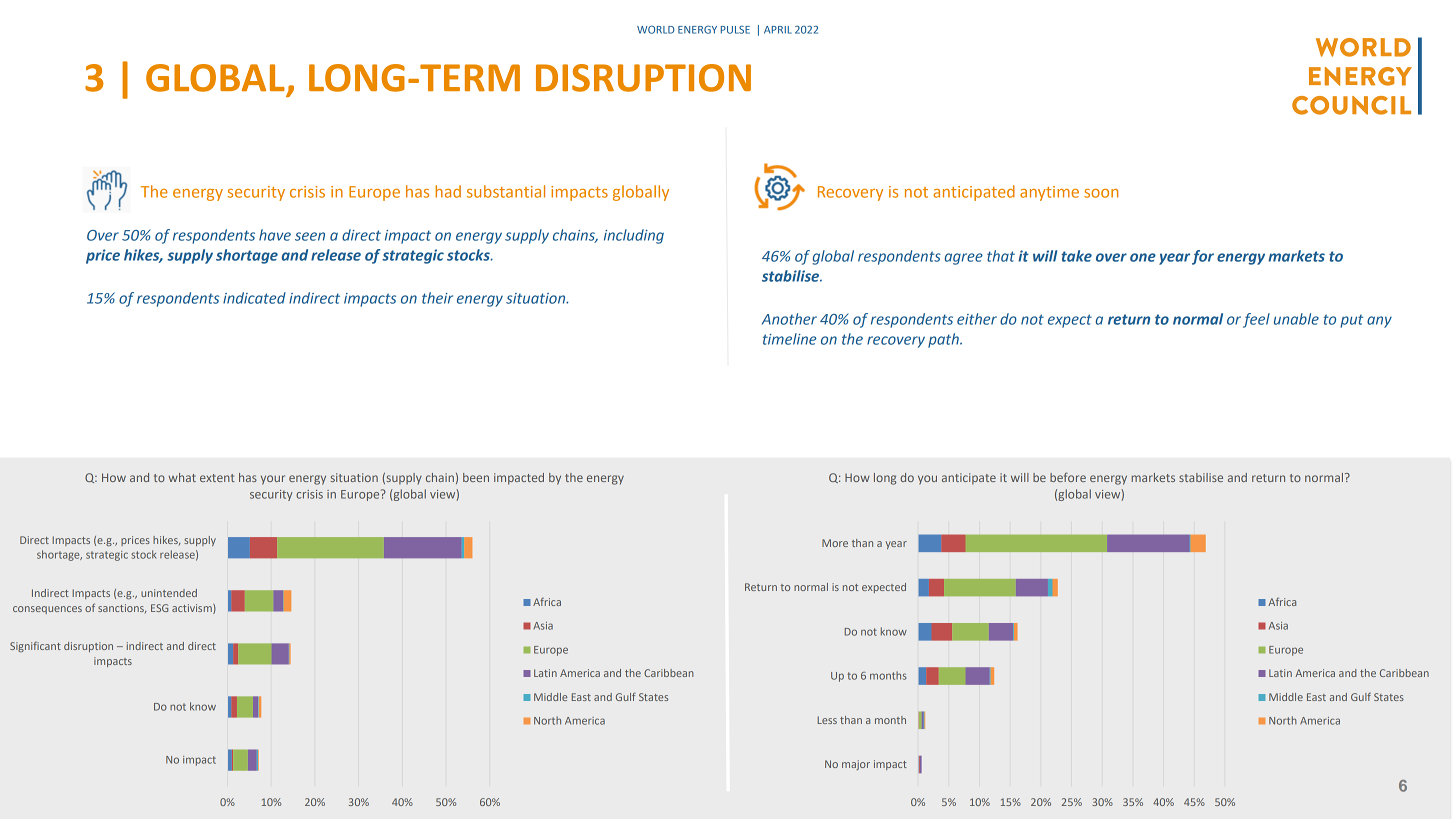  Describe the element at coordinates (169, 593) in the screenshot. I see `unintended` at that location.
